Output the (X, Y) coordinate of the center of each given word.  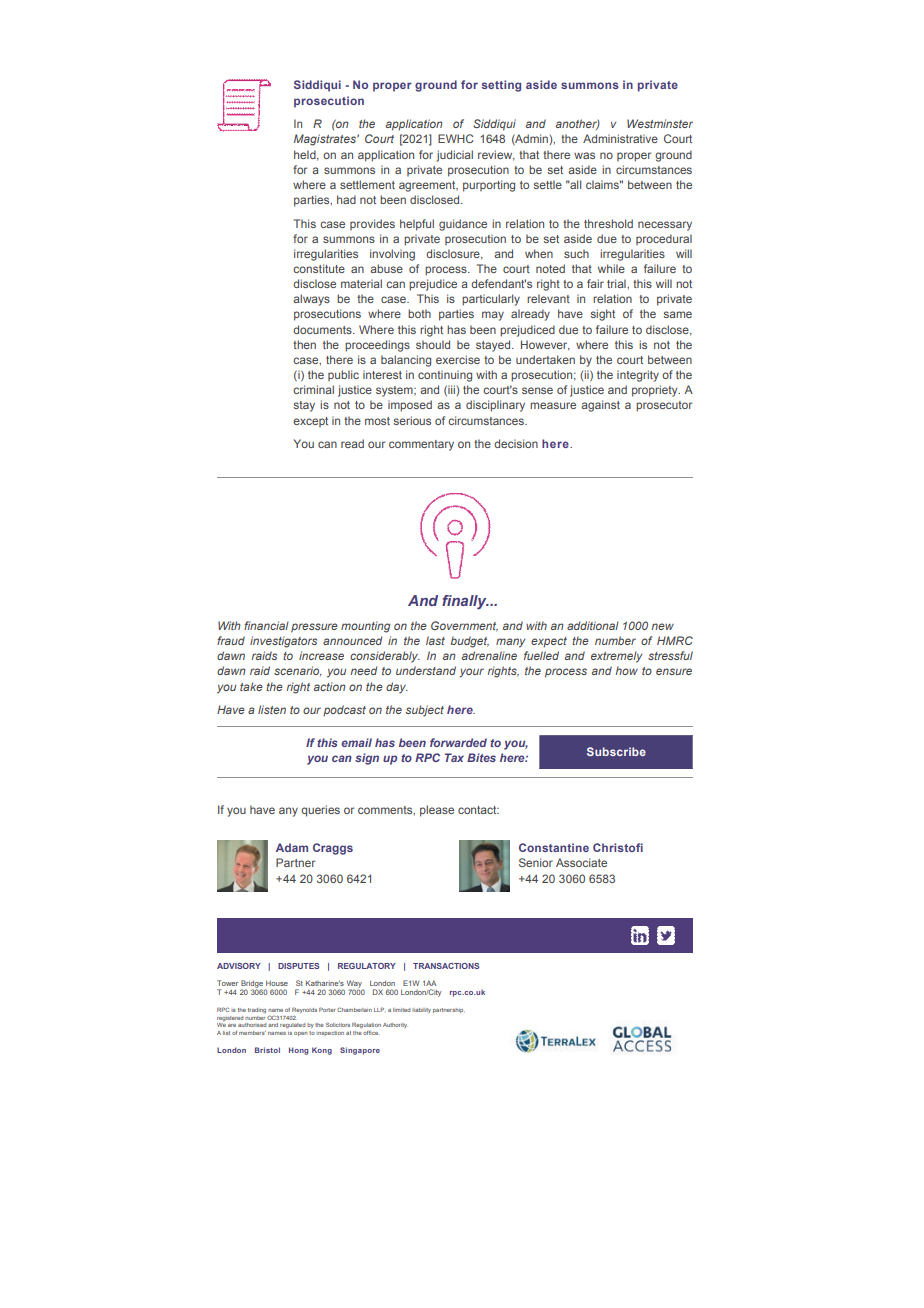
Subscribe (616, 751)
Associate (581, 862)
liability (421, 1010)
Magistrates (326, 140)
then (304, 344)
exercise (458, 359)
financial (266, 625)
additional (593, 625)
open (301, 1034)
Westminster (660, 123)
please (437, 811)
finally (465, 602)
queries (320, 811)
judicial (454, 156)
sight (603, 315)
